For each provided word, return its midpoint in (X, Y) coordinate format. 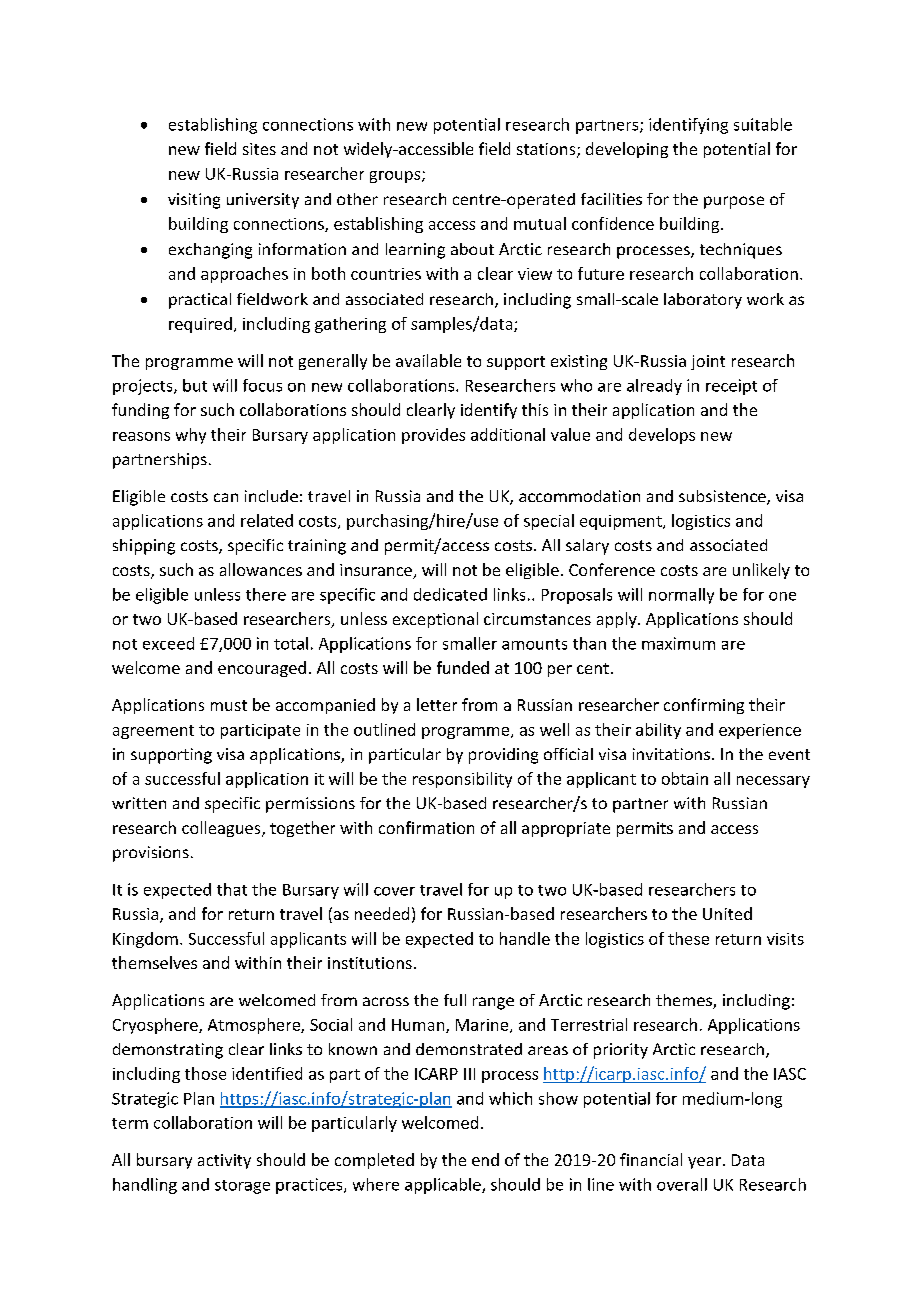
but (195, 385)
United (727, 913)
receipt (731, 387)
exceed (168, 643)
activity (224, 1161)
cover (394, 891)
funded (463, 667)
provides (433, 436)
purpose (734, 202)
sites (259, 149)
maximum (678, 643)
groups (396, 177)
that (232, 889)
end (485, 1159)
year (704, 1163)
